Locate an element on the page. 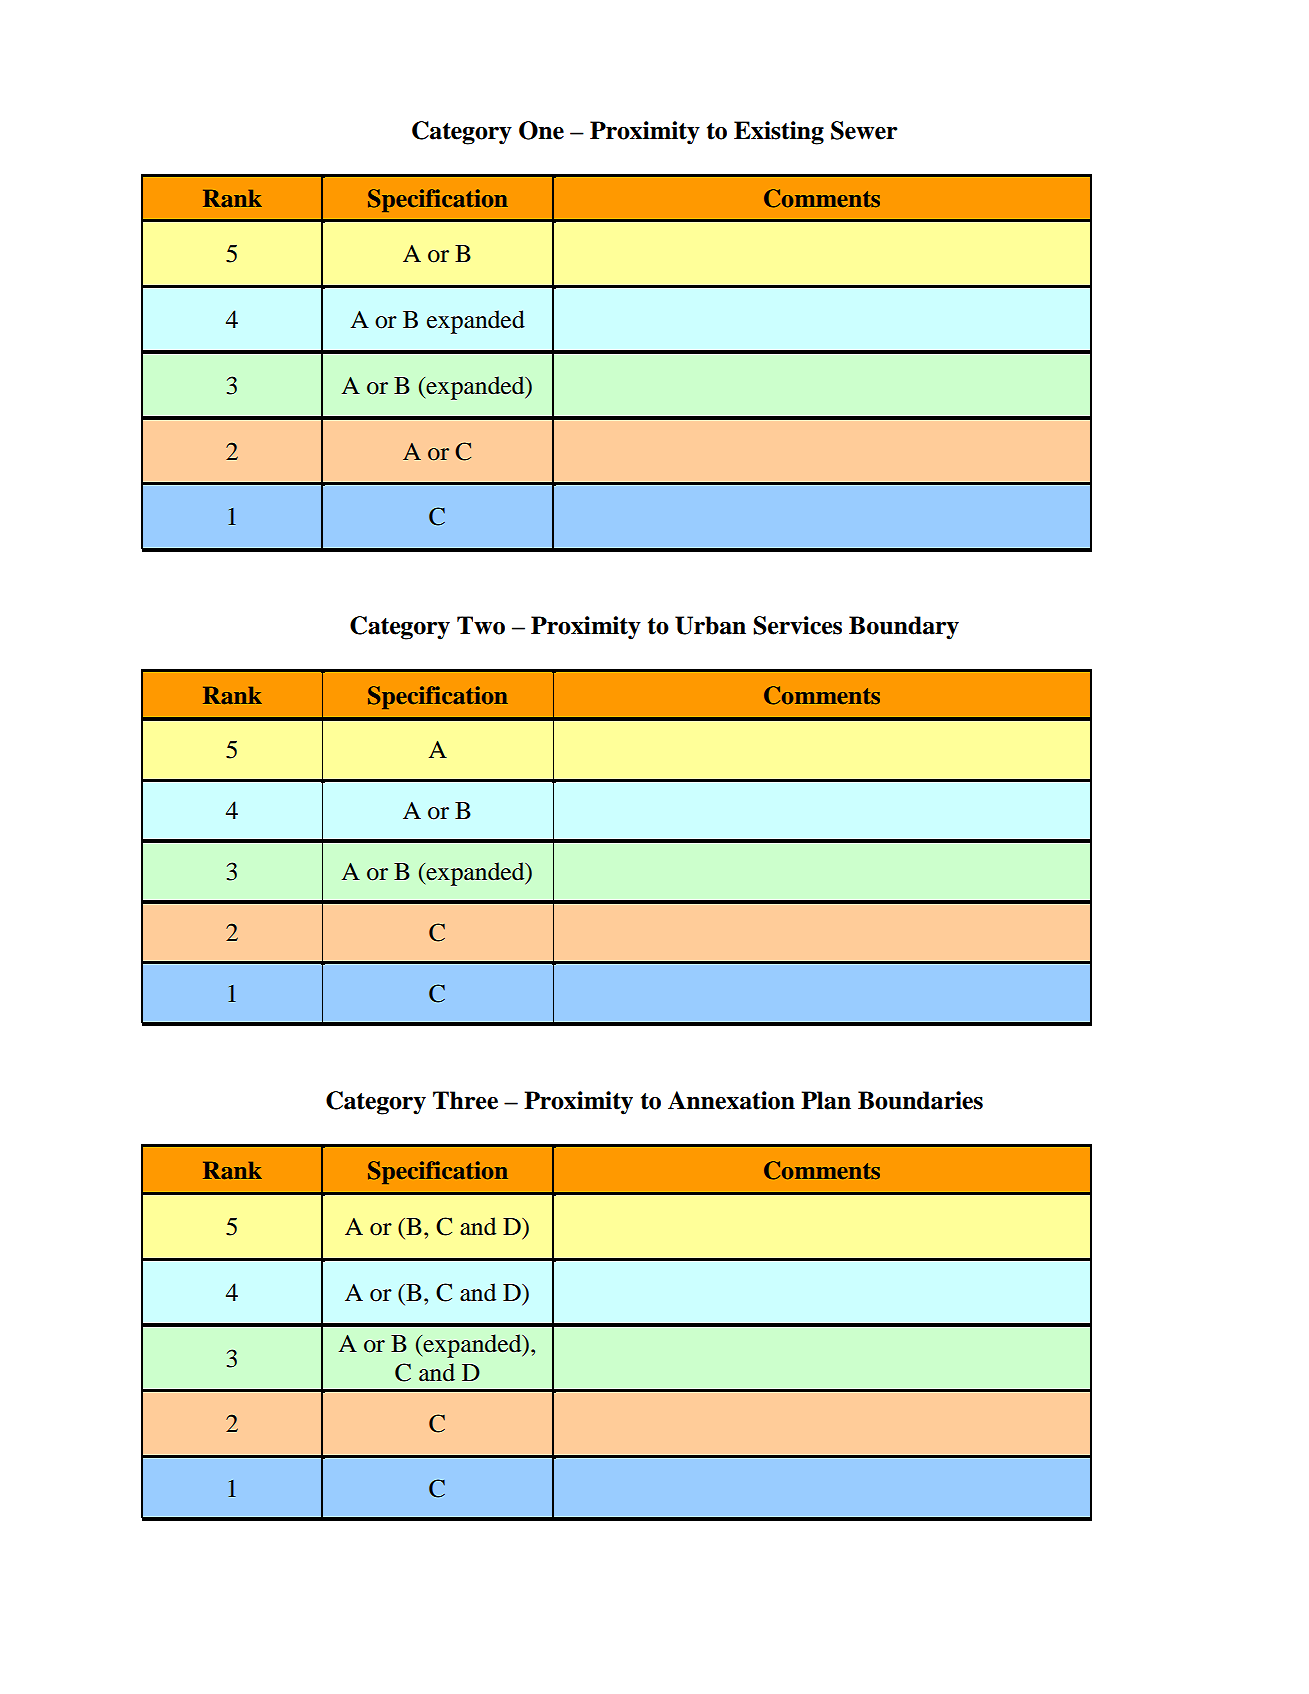 Image resolution: width=1309 pixels, height=1694 pixels. Services is located at coordinates (797, 625).
